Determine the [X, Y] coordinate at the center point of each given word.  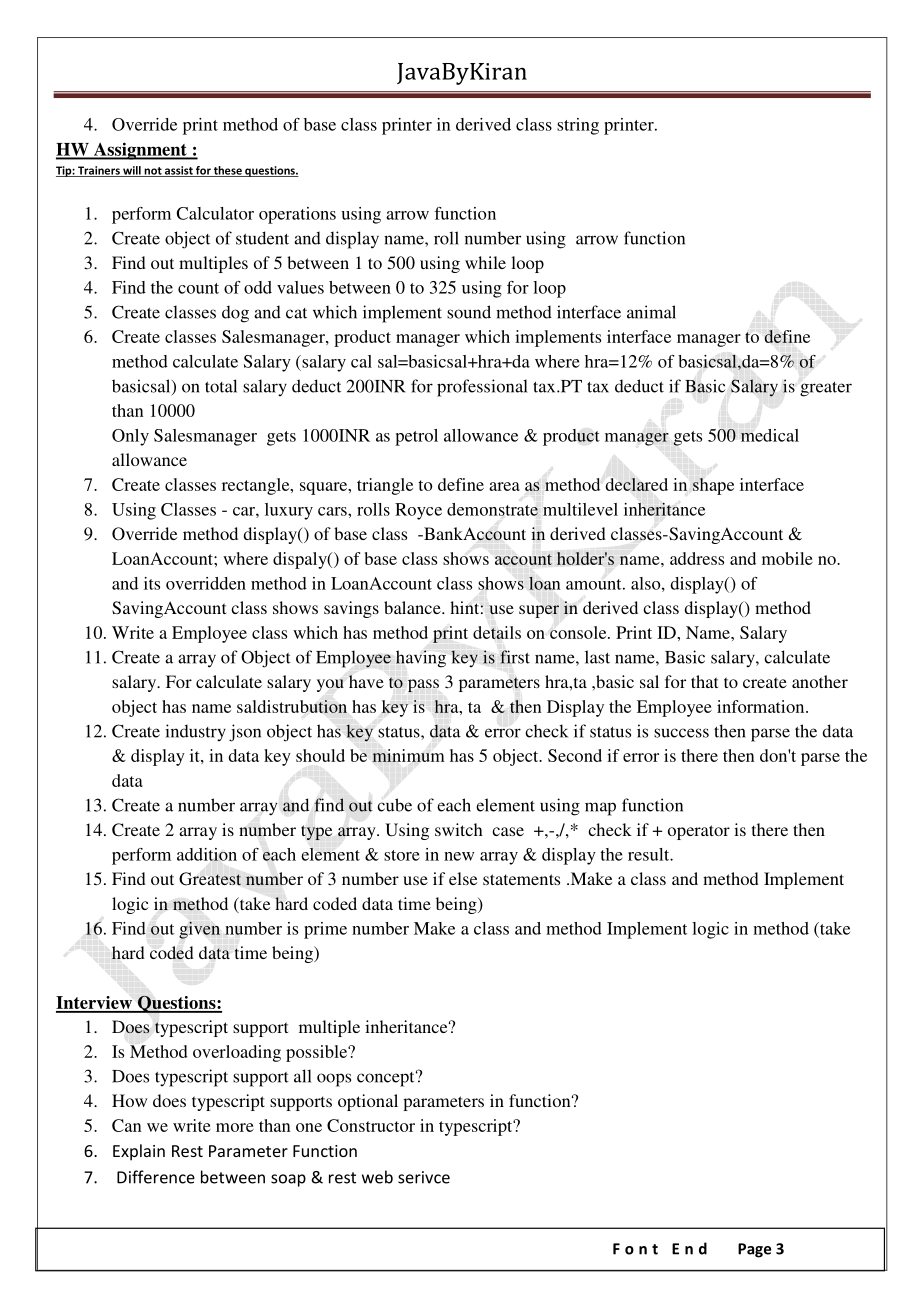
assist [179, 171]
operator [699, 832]
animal [651, 312]
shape [713, 486]
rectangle [257, 486]
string [578, 126]
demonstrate [492, 509]
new [459, 856]
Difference [156, 1177]
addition [207, 854]
